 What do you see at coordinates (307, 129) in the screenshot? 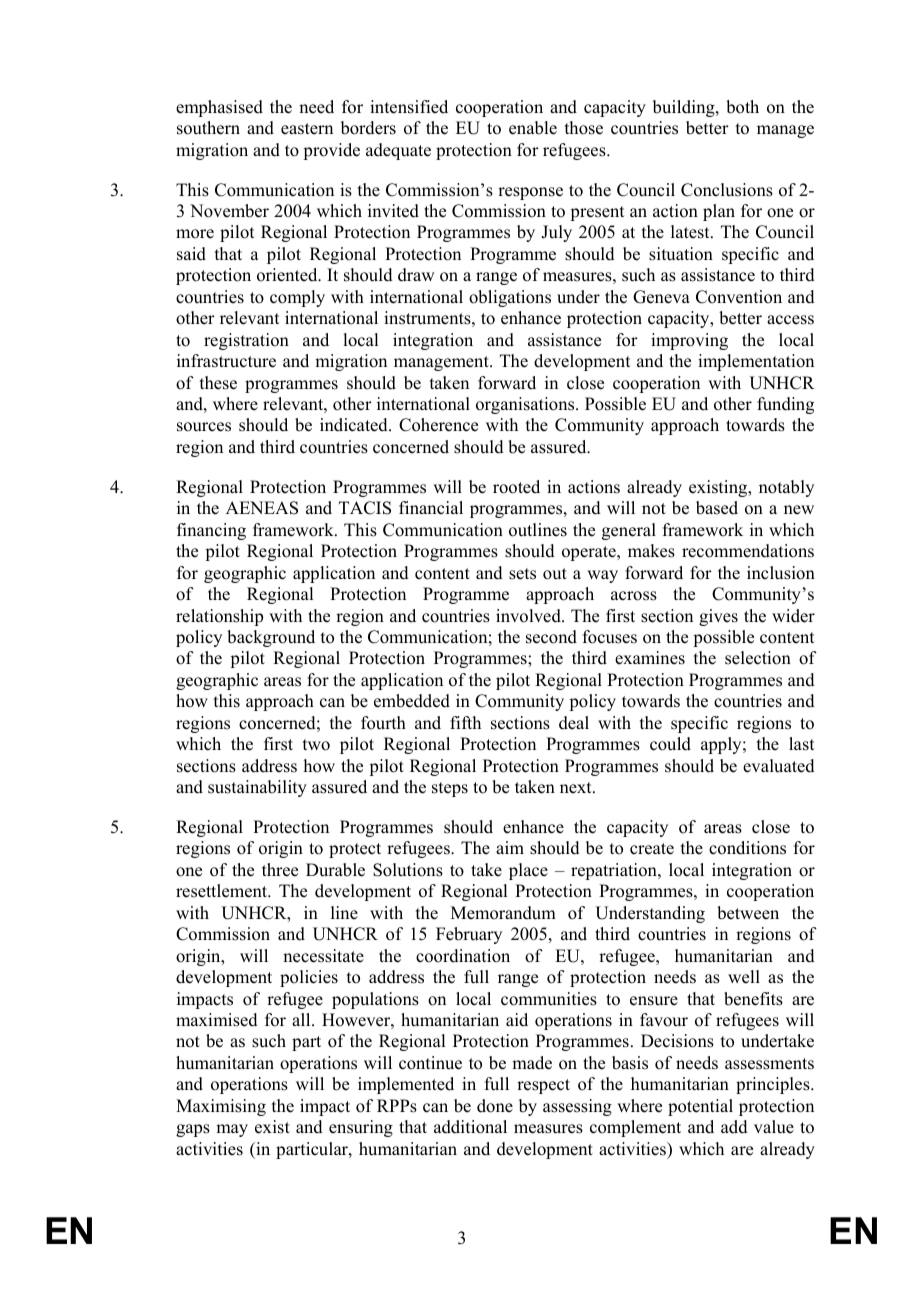
I see `eastern` at bounding box center [307, 129].
